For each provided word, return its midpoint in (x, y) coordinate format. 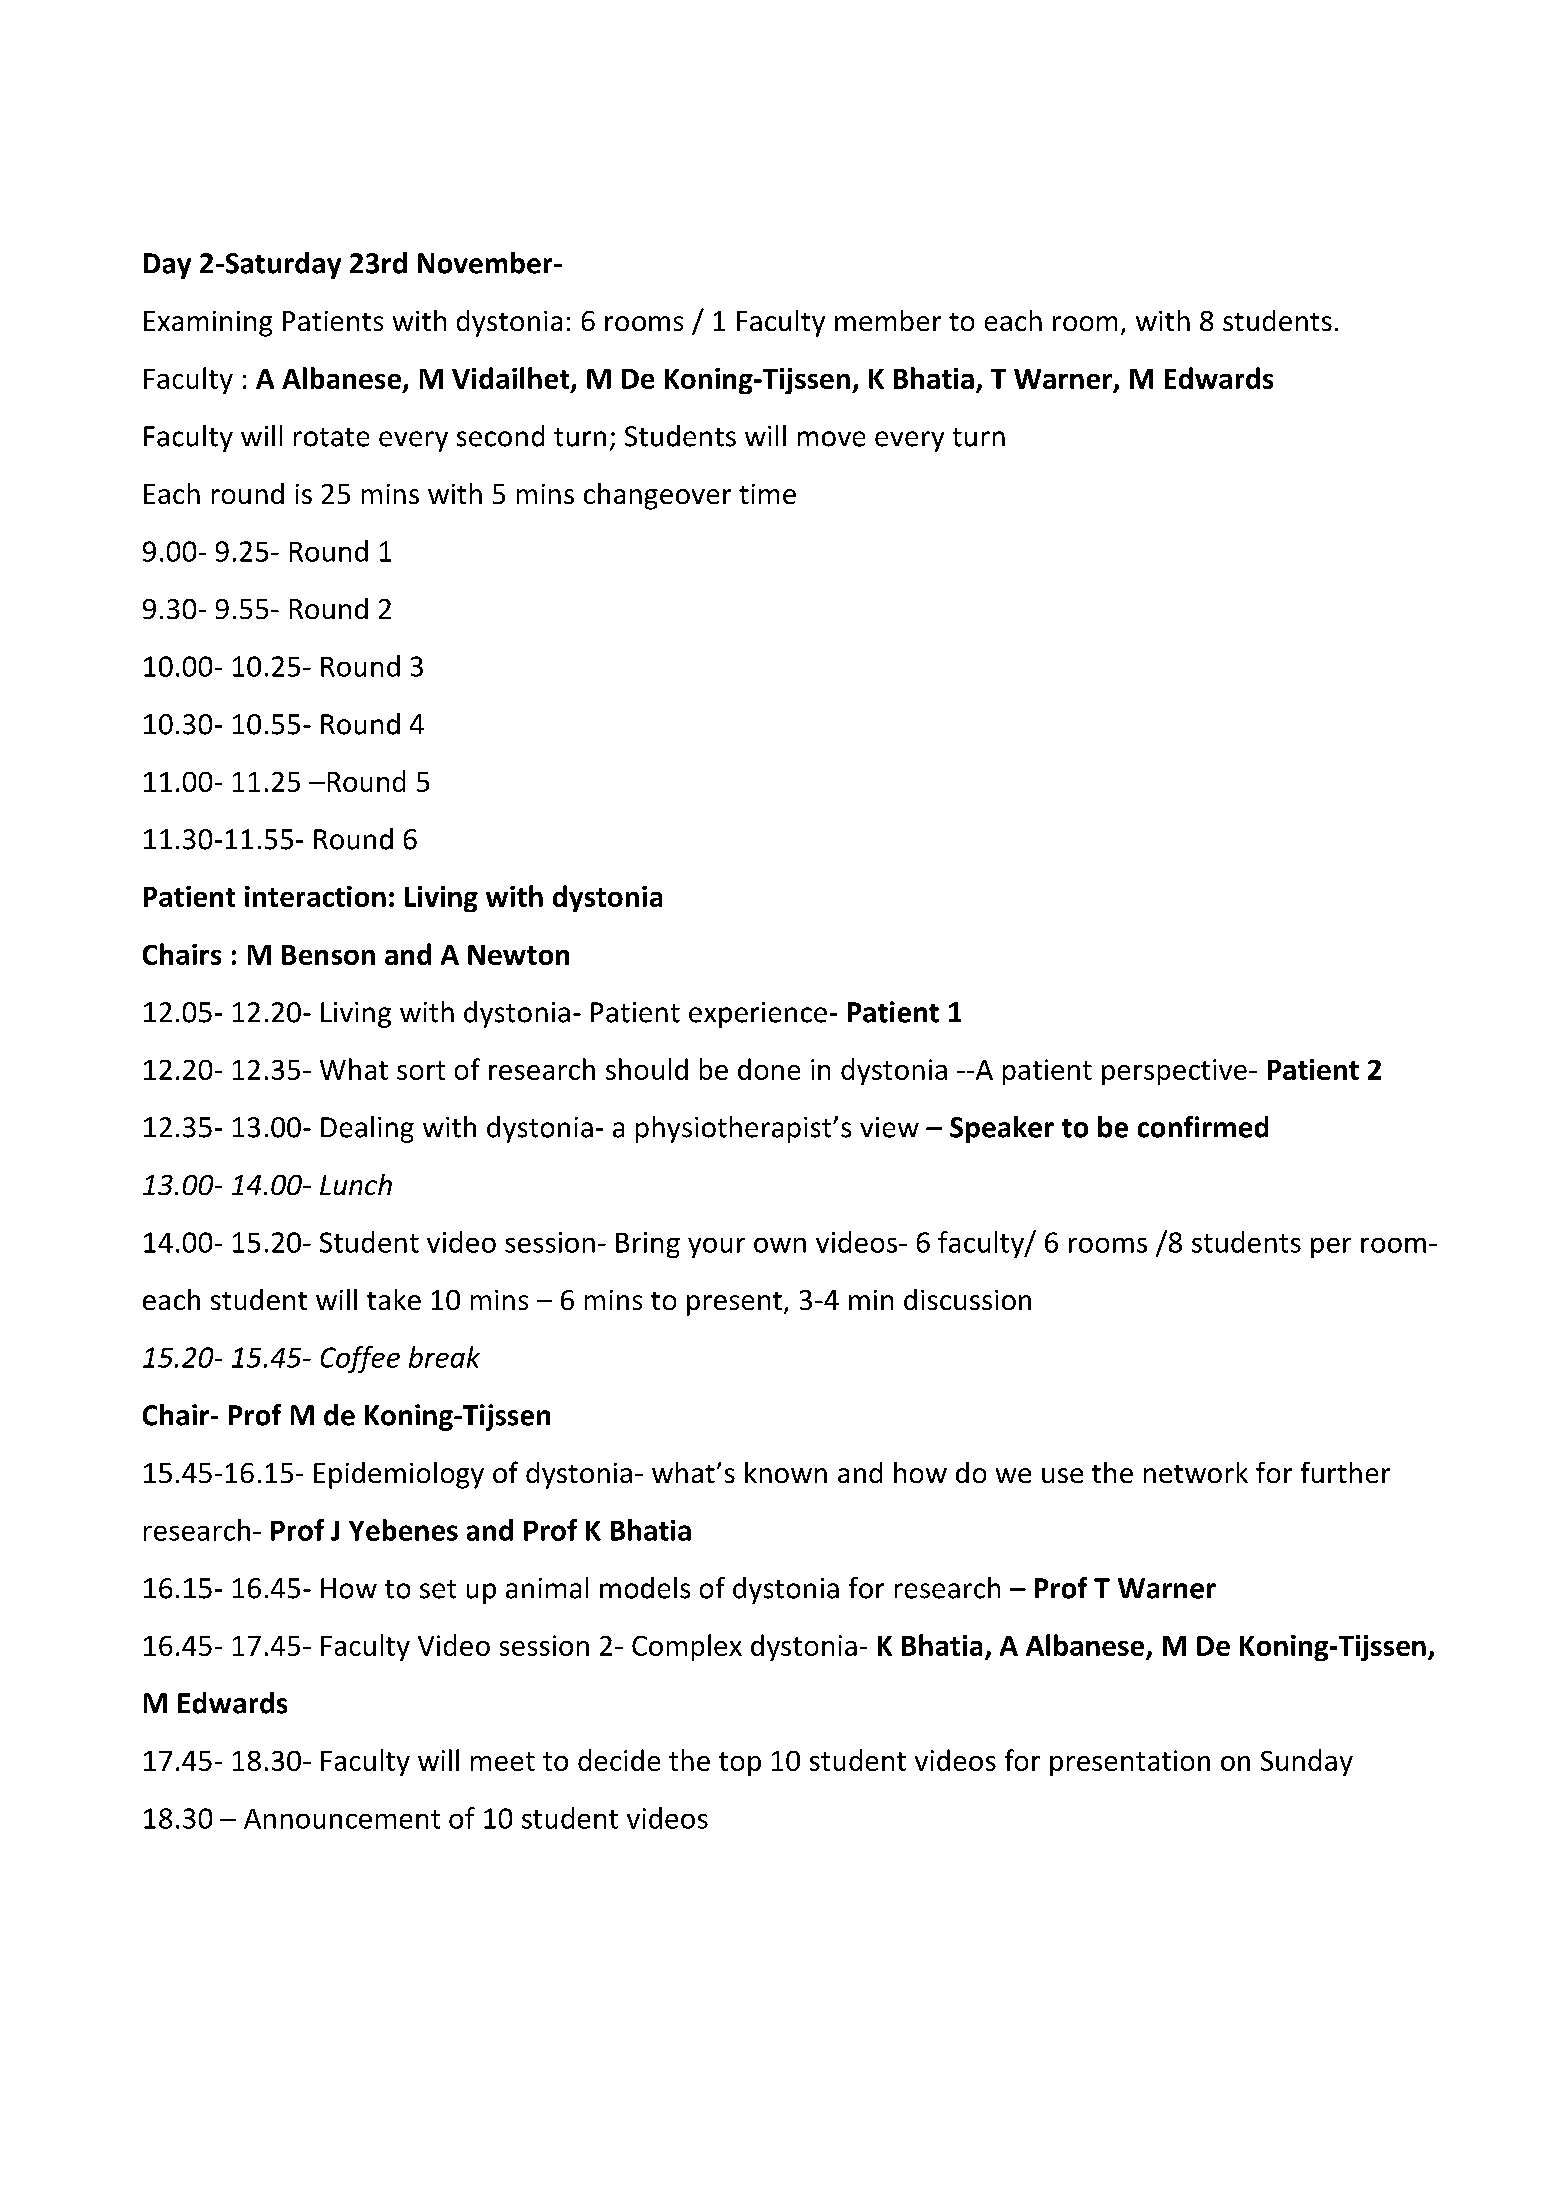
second (500, 436)
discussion (967, 1299)
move (831, 439)
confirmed (1203, 1127)
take (394, 1299)
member (888, 320)
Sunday (1307, 1762)
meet (503, 1761)
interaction (315, 896)
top (740, 1764)
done (769, 1069)
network (1196, 1472)
